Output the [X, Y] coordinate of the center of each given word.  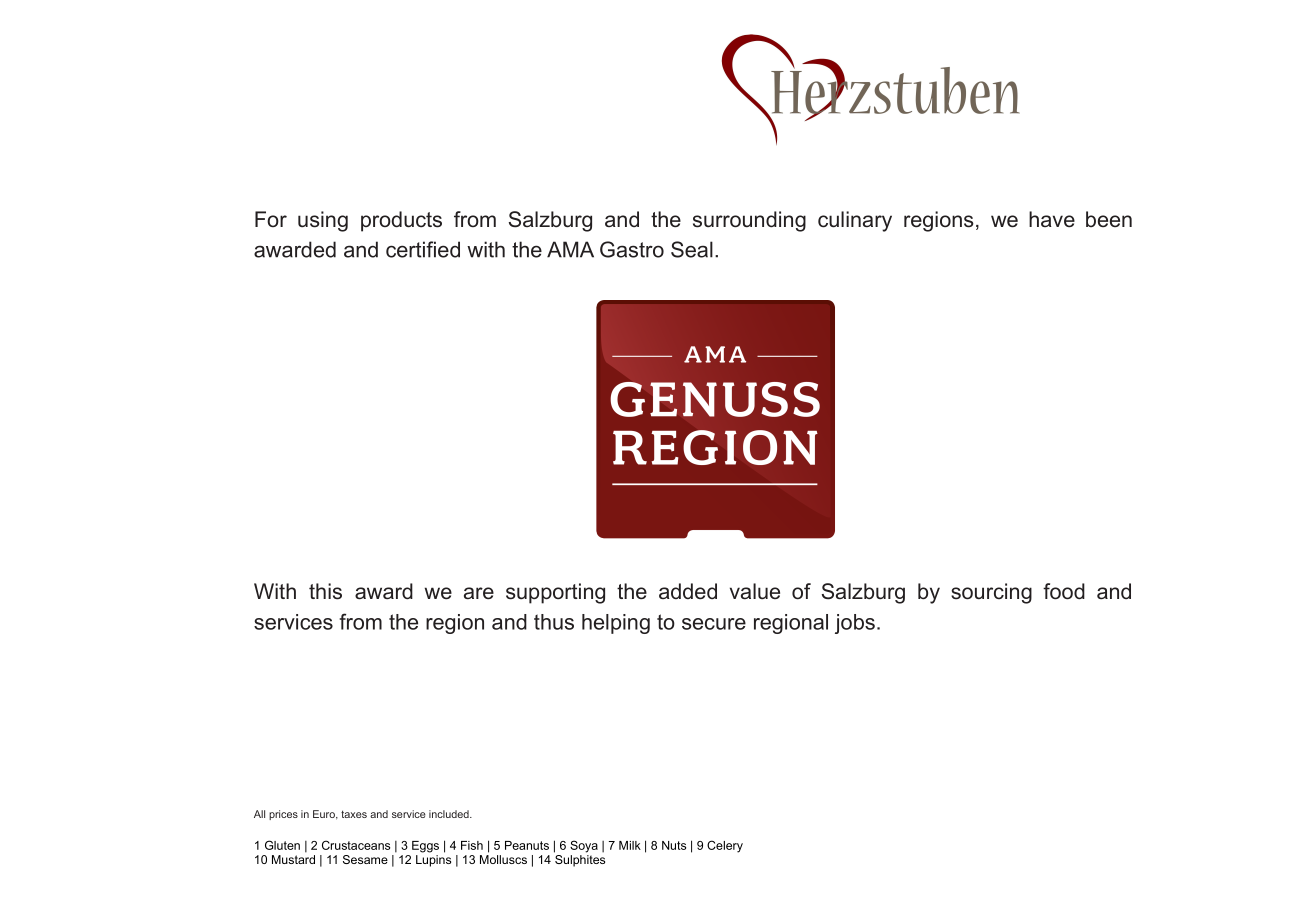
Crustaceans [356, 845]
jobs [855, 624]
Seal [692, 249]
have [1052, 219]
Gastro [632, 249]
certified [423, 249]
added [688, 591]
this [325, 591]
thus [554, 622]
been [1109, 219]
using [323, 221]
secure [714, 624]
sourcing [991, 593]
